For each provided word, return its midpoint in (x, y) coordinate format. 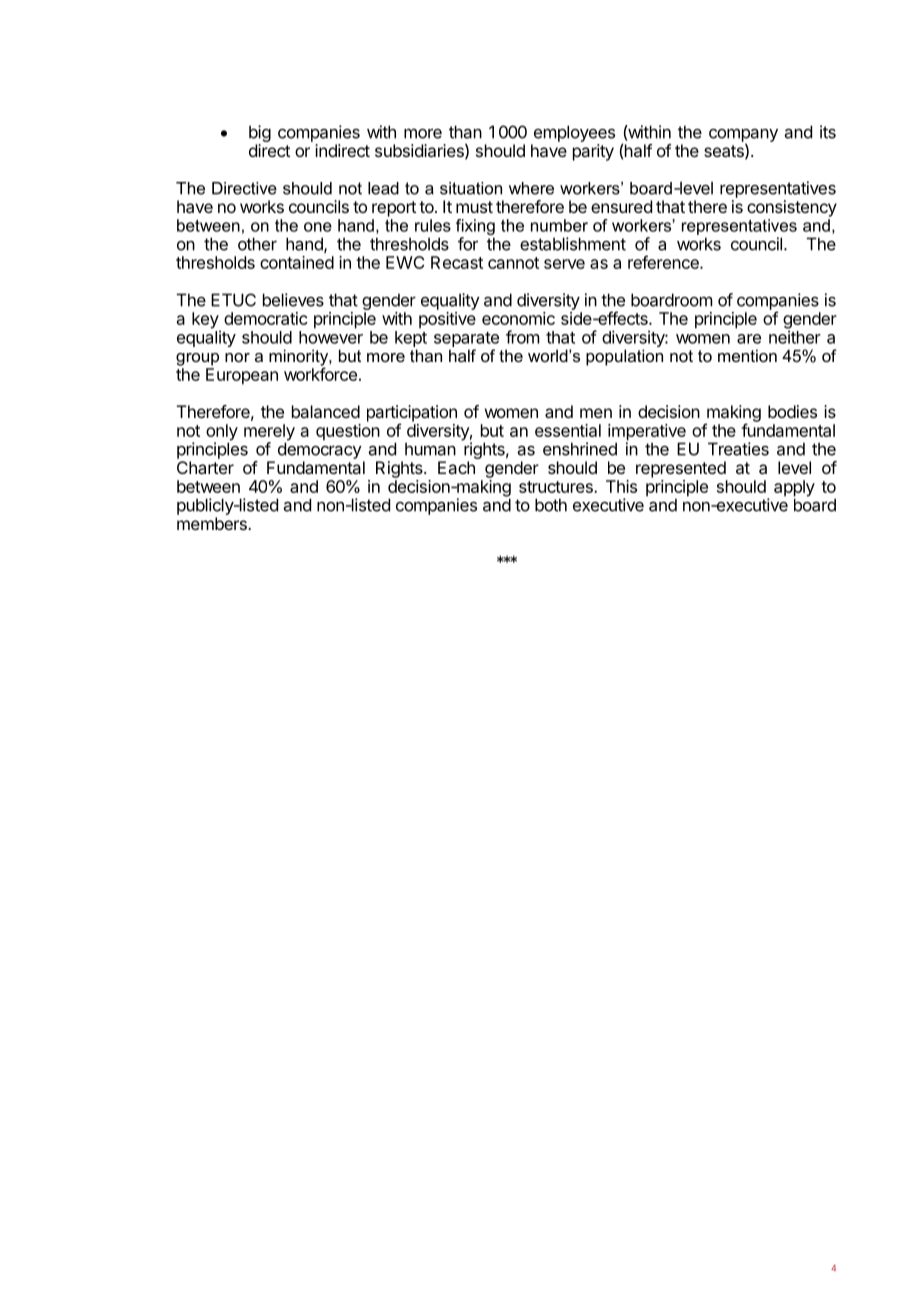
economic (518, 318)
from (522, 337)
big (260, 135)
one (318, 227)
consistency (792, 208)
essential (568, 430)
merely (269, 433)
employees (574, 133)
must (474, 207)
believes (293, 300)
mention (747, 355)
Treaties (738, 449)
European (242, 376)
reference (664, 262)
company (743, 136)
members (213, 523)
